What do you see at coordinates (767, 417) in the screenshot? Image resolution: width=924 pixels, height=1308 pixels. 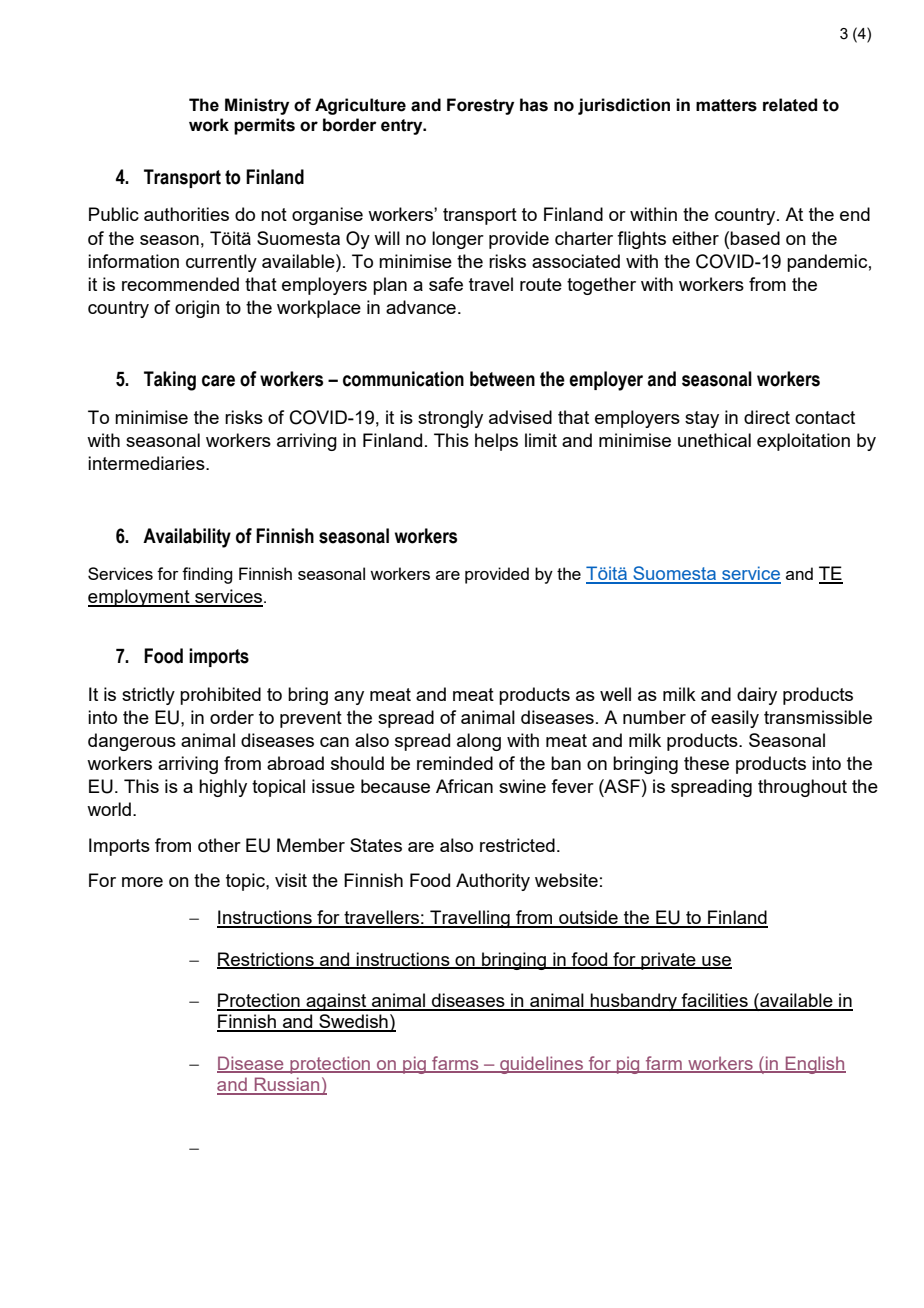 I see `direct` at bounding box center [767, 417].
